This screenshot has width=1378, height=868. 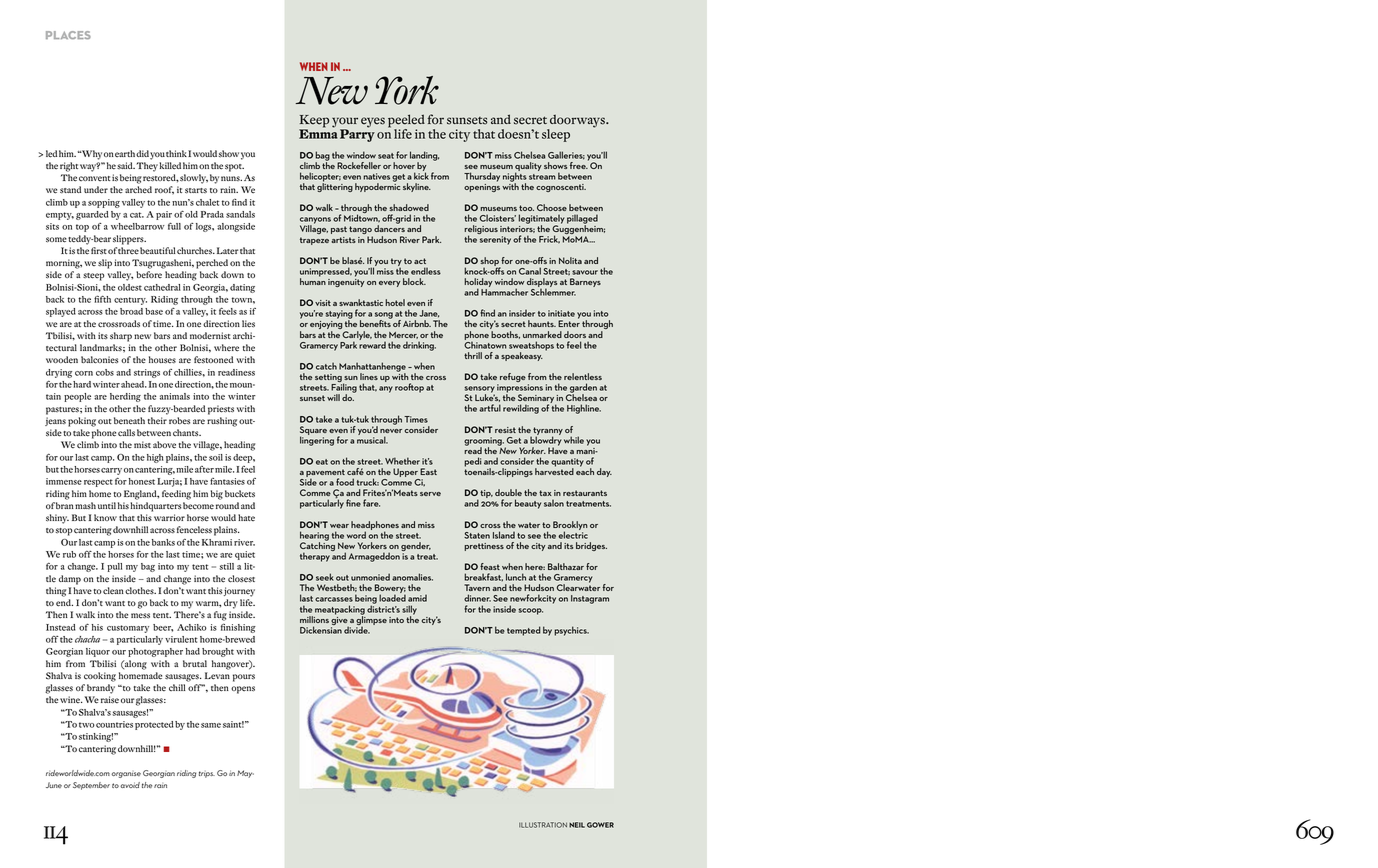 What do you see at coordinates (107, 505) in the screenshot?
I see `until` at bounding box center [107, 505].
